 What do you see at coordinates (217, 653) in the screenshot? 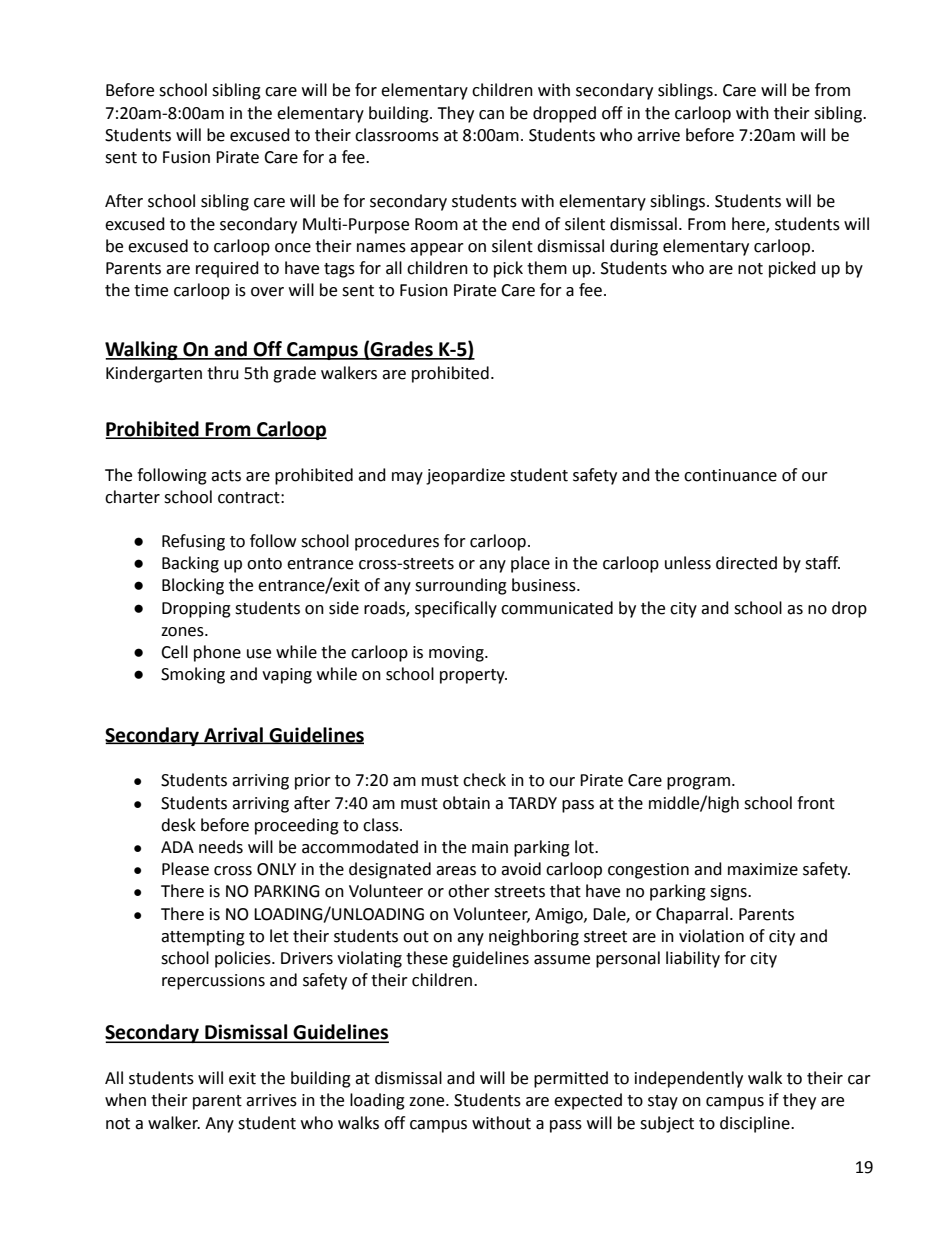
I see `phone` at bounding box center [217, 653].
